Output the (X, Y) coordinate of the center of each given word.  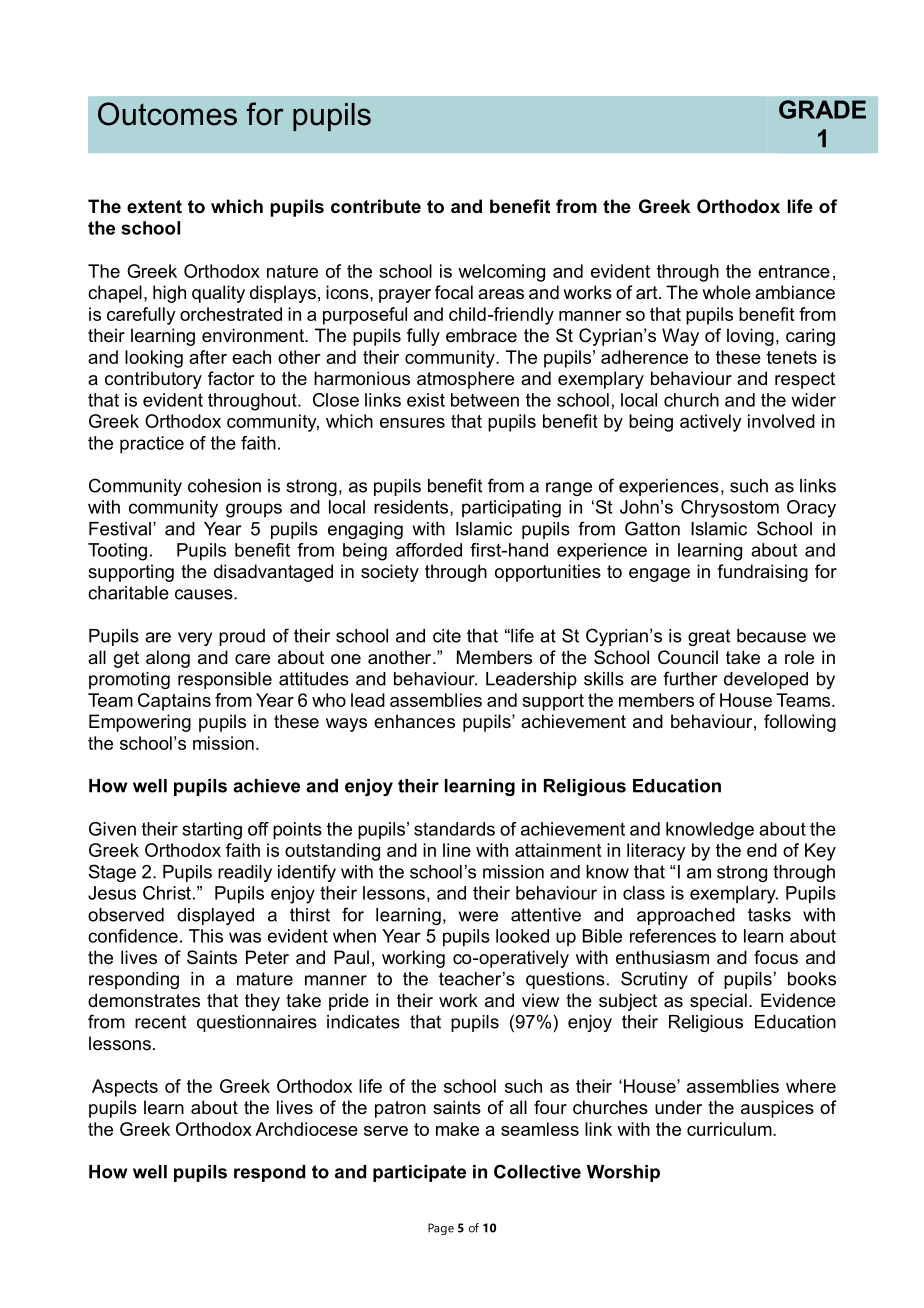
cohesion (224, 486)
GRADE (822, 109)
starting (212, 831)
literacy (656, 852)
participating (511, 509)
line (457, 850)
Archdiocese (306, 1129)
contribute (376, 206)
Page (441, 1229)
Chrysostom (730, 509)
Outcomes (167, 114)
